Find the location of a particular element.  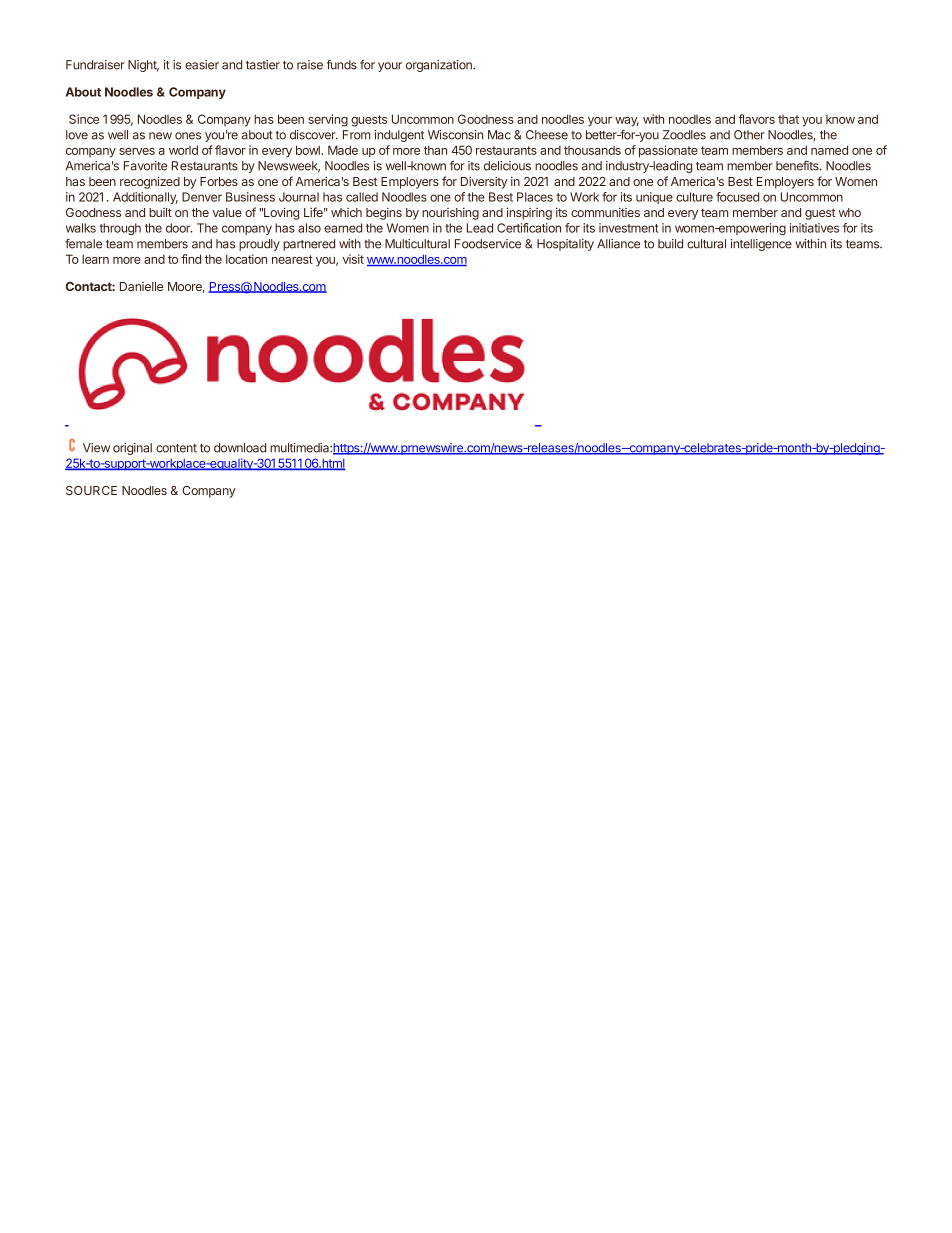

Night is located at coordinates (143, 66).
